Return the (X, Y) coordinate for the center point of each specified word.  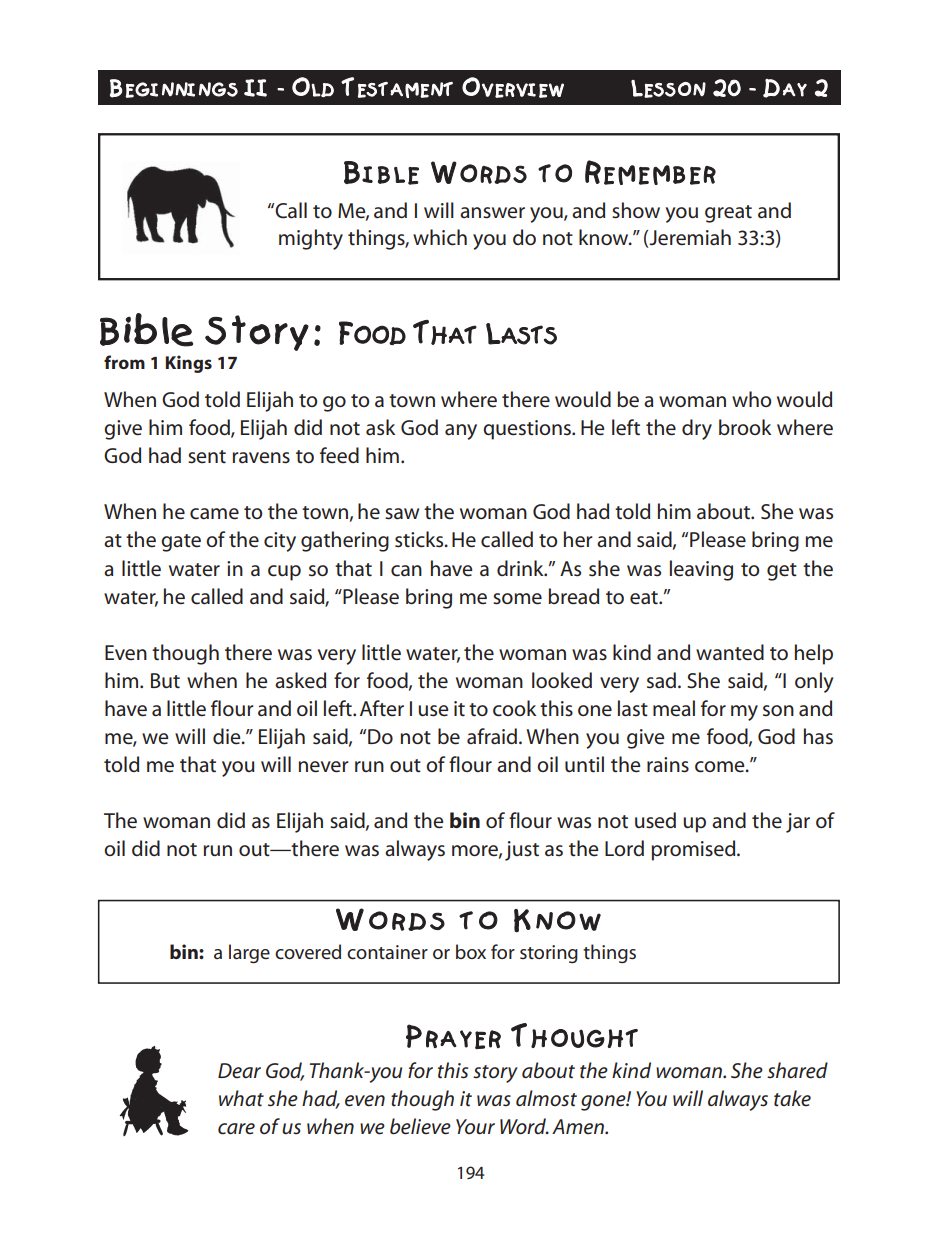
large (249, 954)
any (461, 432)
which (440, 237)
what (241, 1098)
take (792, 1098)
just (522, 851)
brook (745, 427)
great (728, 214)
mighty (311, 239)
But (165, 680)
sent (207, 457)
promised (694, 850)
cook (514, 708)
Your (475, 1127)
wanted (730, 652)
